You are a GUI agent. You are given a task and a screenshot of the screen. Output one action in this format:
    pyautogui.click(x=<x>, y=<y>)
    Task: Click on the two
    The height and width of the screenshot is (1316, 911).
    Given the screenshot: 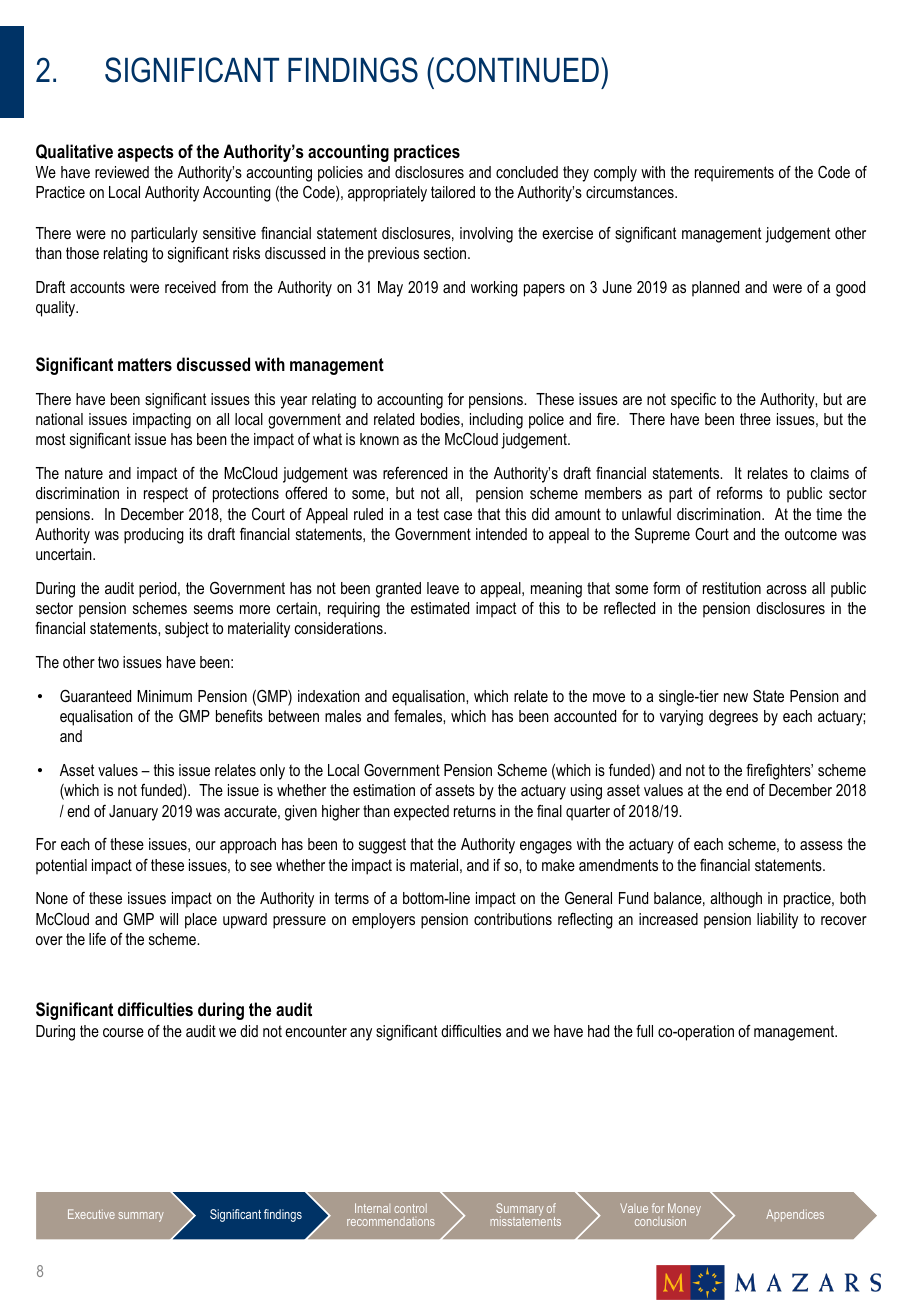 What is the action you would take?
    pyautogui.click(x=108, y=662)
